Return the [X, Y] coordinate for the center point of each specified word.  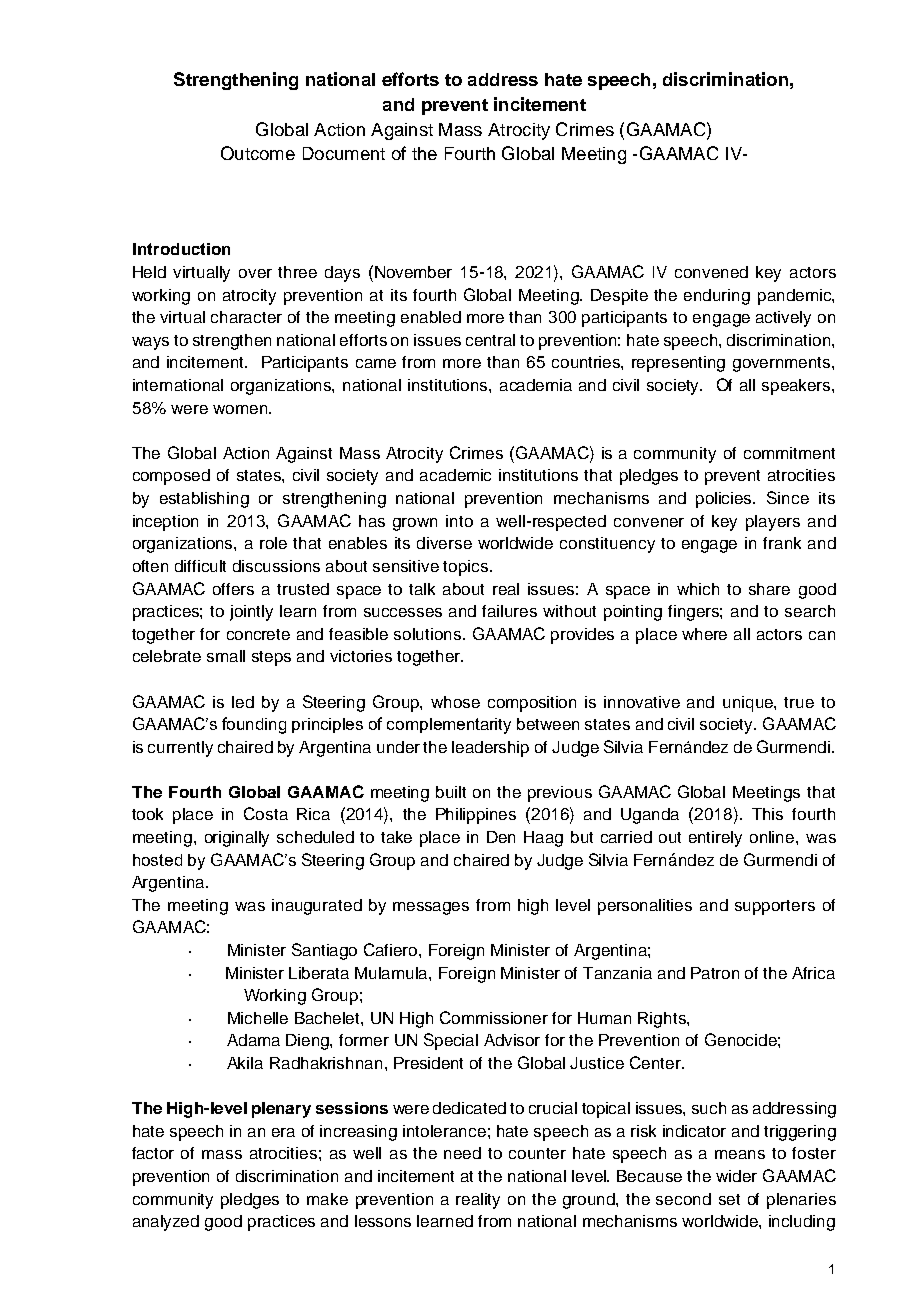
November [413, 272]
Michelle [258, 1018]
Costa [266, 813]
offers [233, 589]
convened [711, 272]
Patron [715, 973]
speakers [797, 387]
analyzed [166, 1223]
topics [467, 568]
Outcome [258, 153]
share [769, 589]
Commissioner [494, 1017]
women [240, 409]
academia [536, 385]
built [451, 792]
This [767, 814]
